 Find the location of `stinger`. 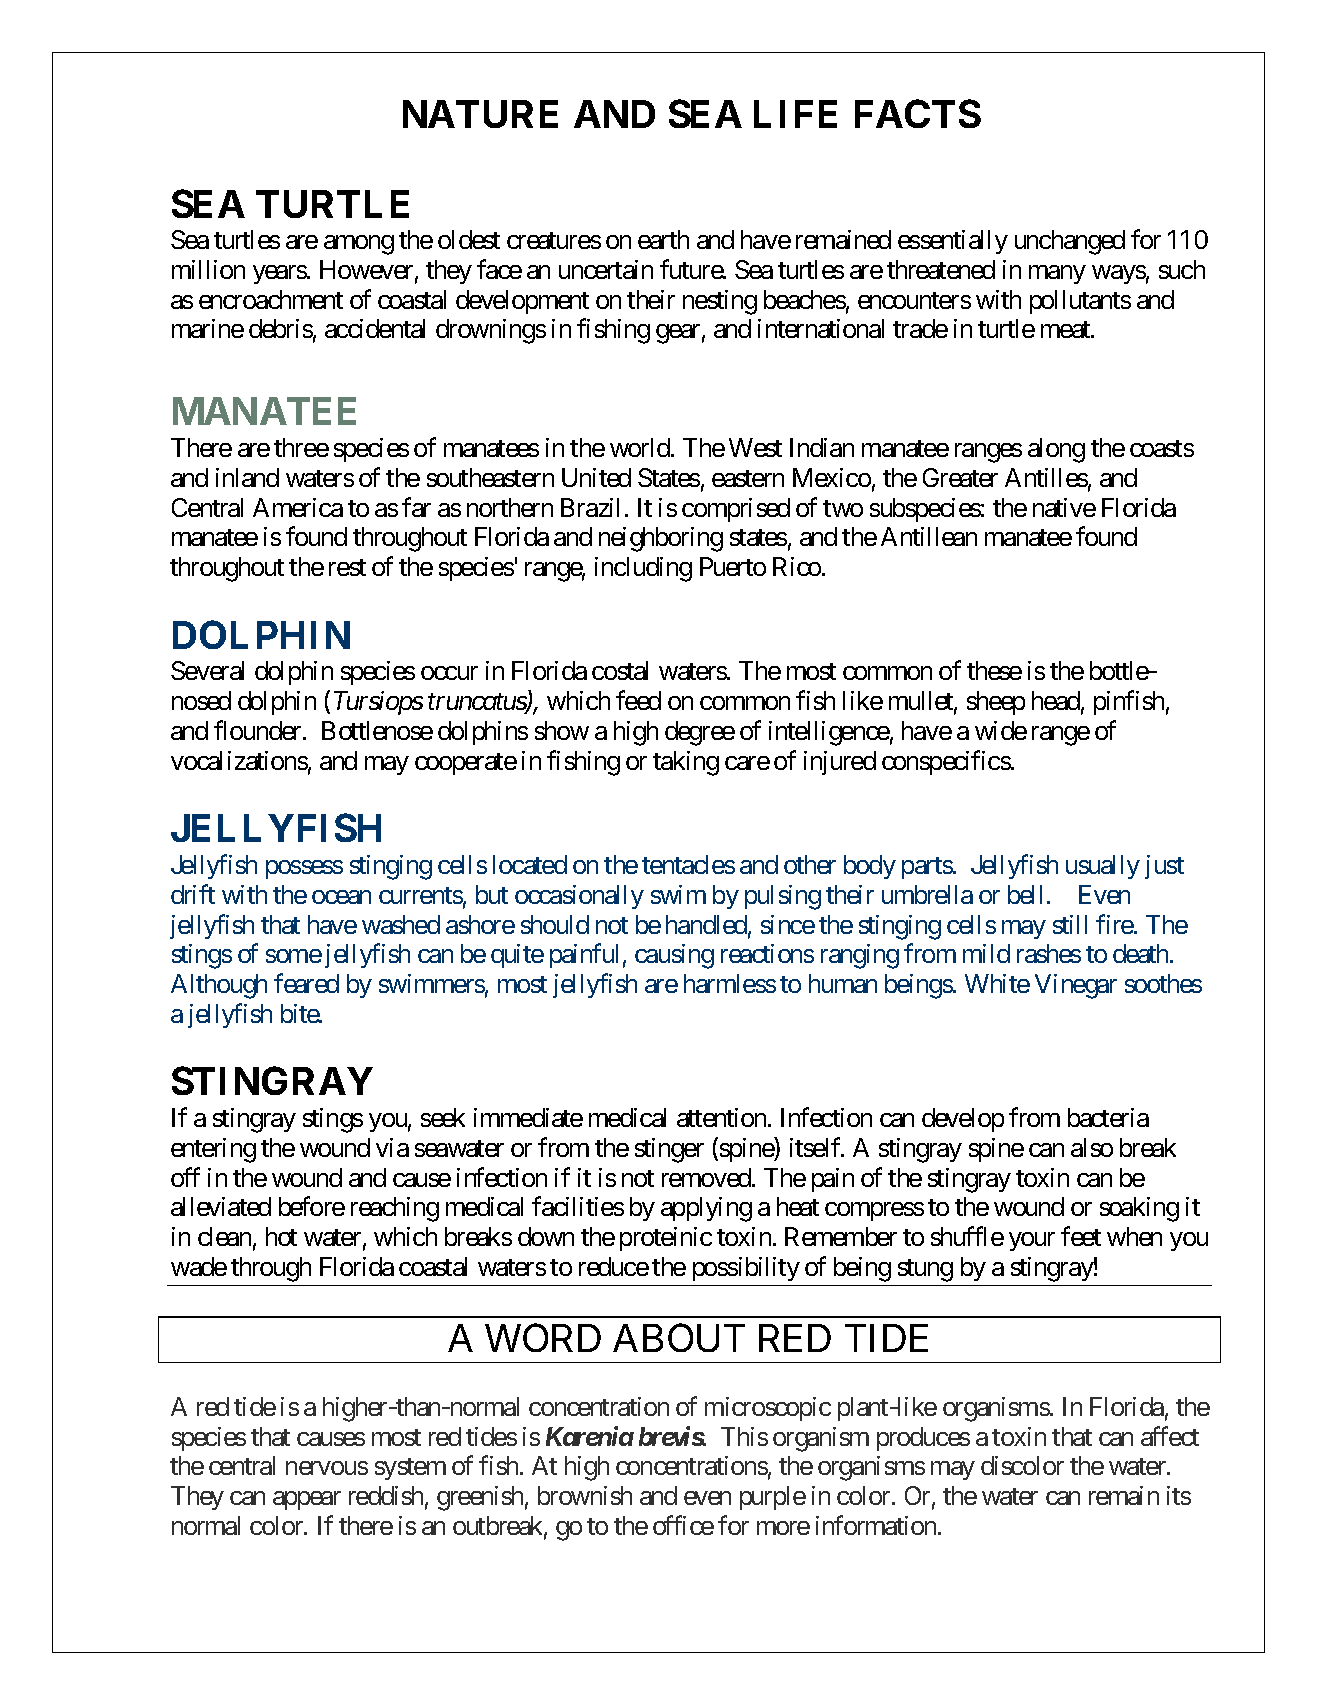

stinger is located at coordinates (669, 1150).
